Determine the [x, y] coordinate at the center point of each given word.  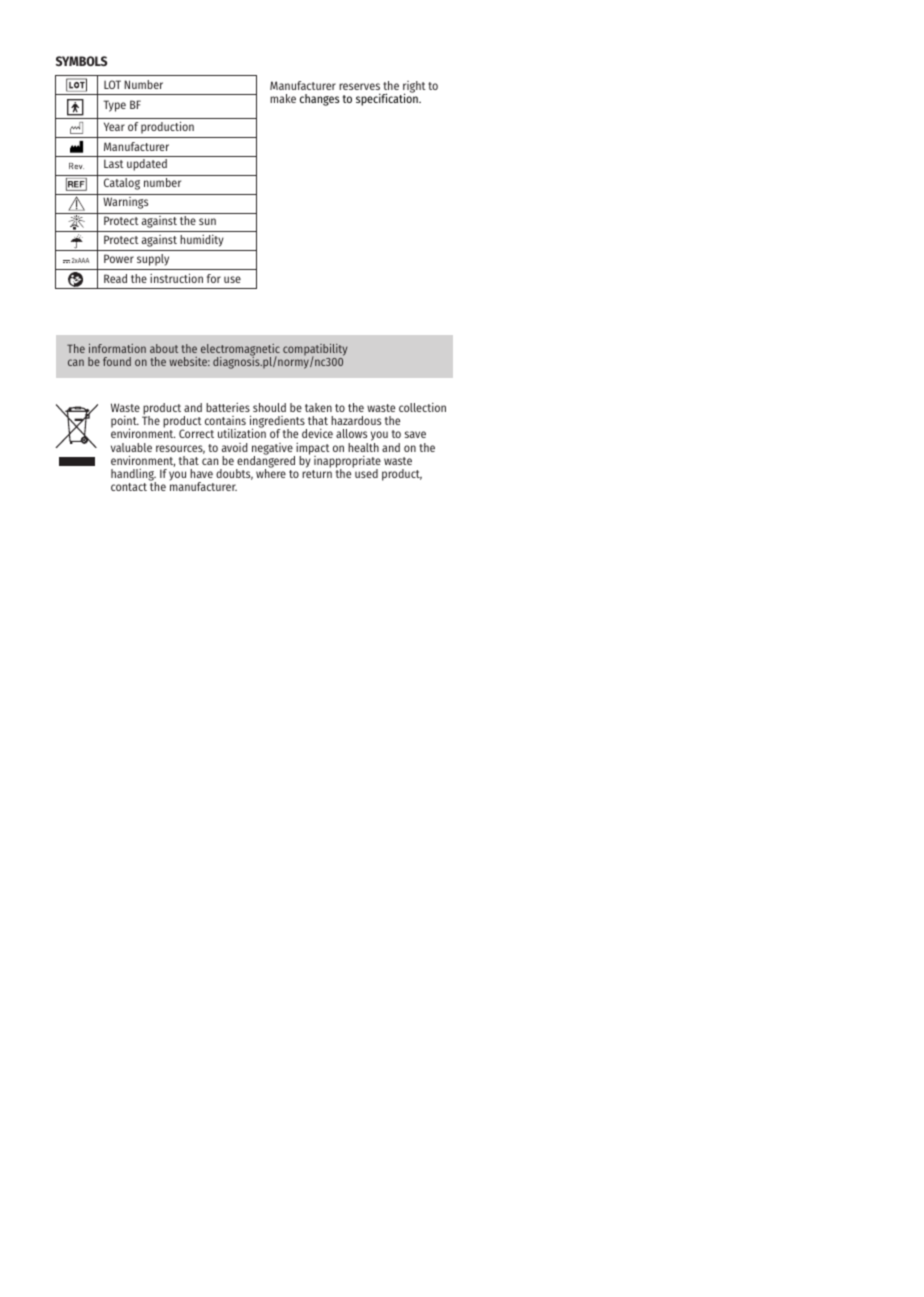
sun [207, 221]
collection [422, 407]
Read [115, 278]
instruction [176, 278]
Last [114, 163]
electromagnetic [239, 351]
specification [388, 98]
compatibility [315, 351]
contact [129, 487]
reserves [359, 86]
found [117, 361]
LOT [112, 84]
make [283, 98]
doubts [234, 474]
